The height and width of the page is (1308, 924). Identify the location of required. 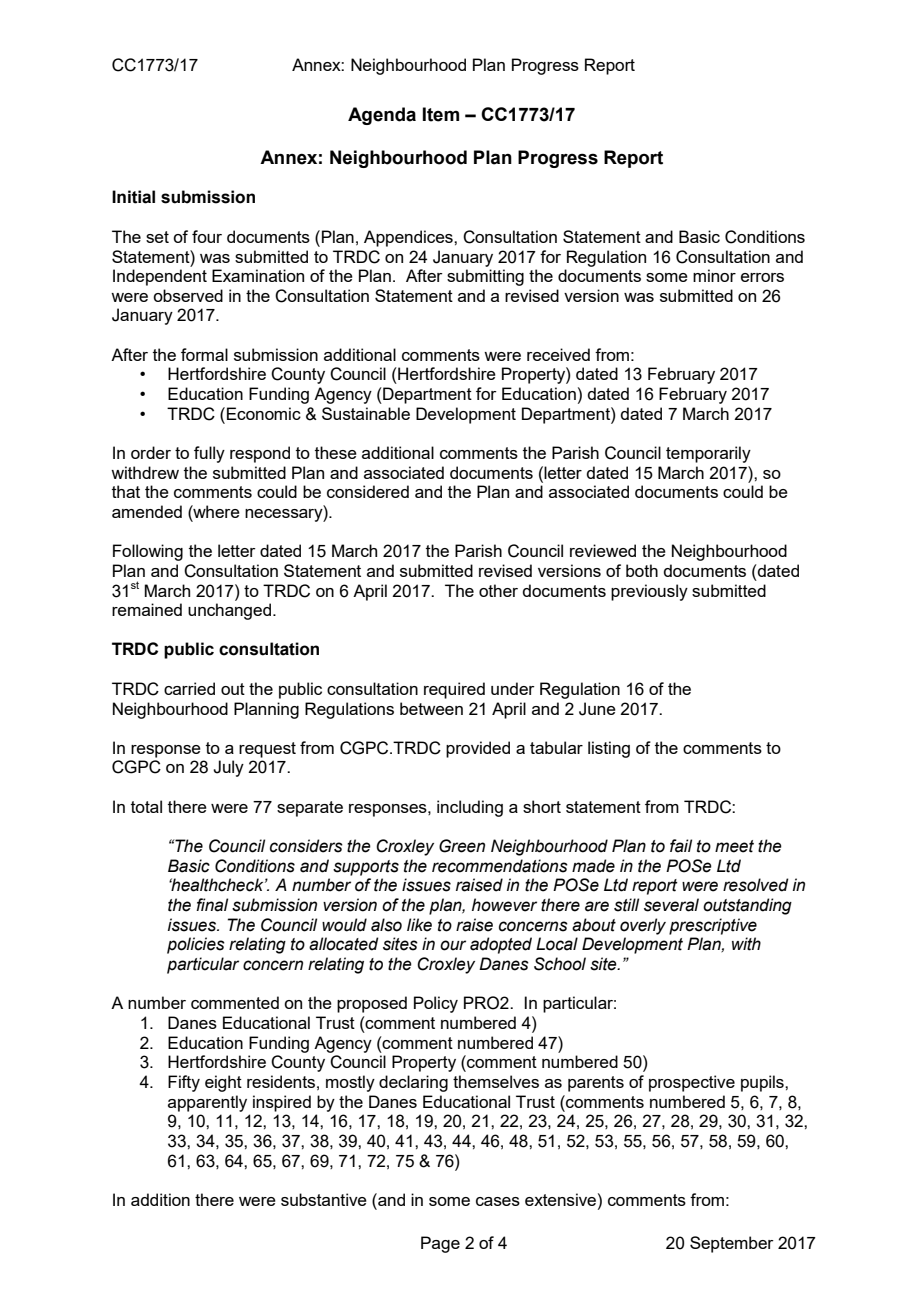
(454, 690).
